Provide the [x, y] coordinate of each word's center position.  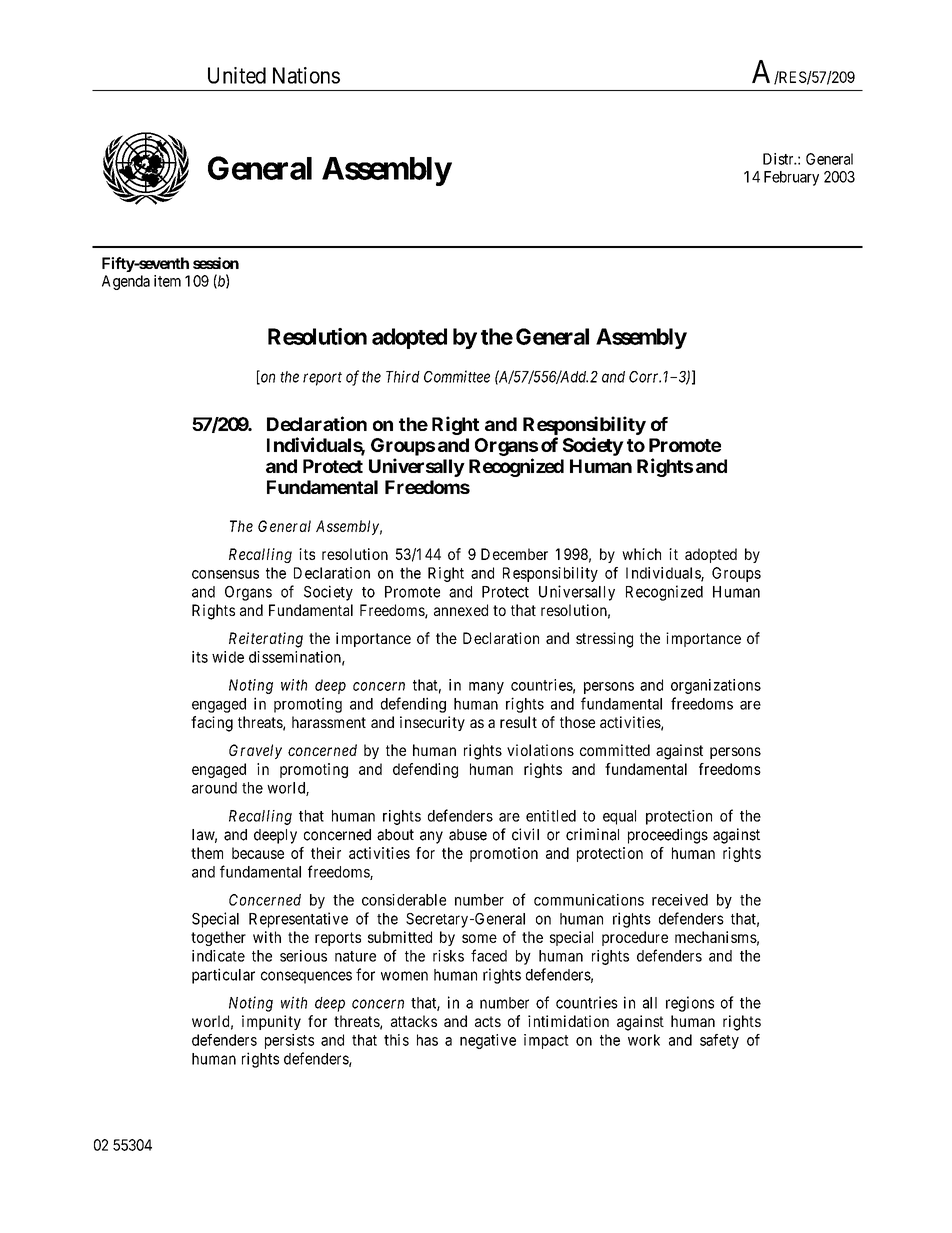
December [514, 554]
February [791, 178]
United [237, 75]
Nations [306, 75]
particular [223, 976]
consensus [225, 574]
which [641, 554]
